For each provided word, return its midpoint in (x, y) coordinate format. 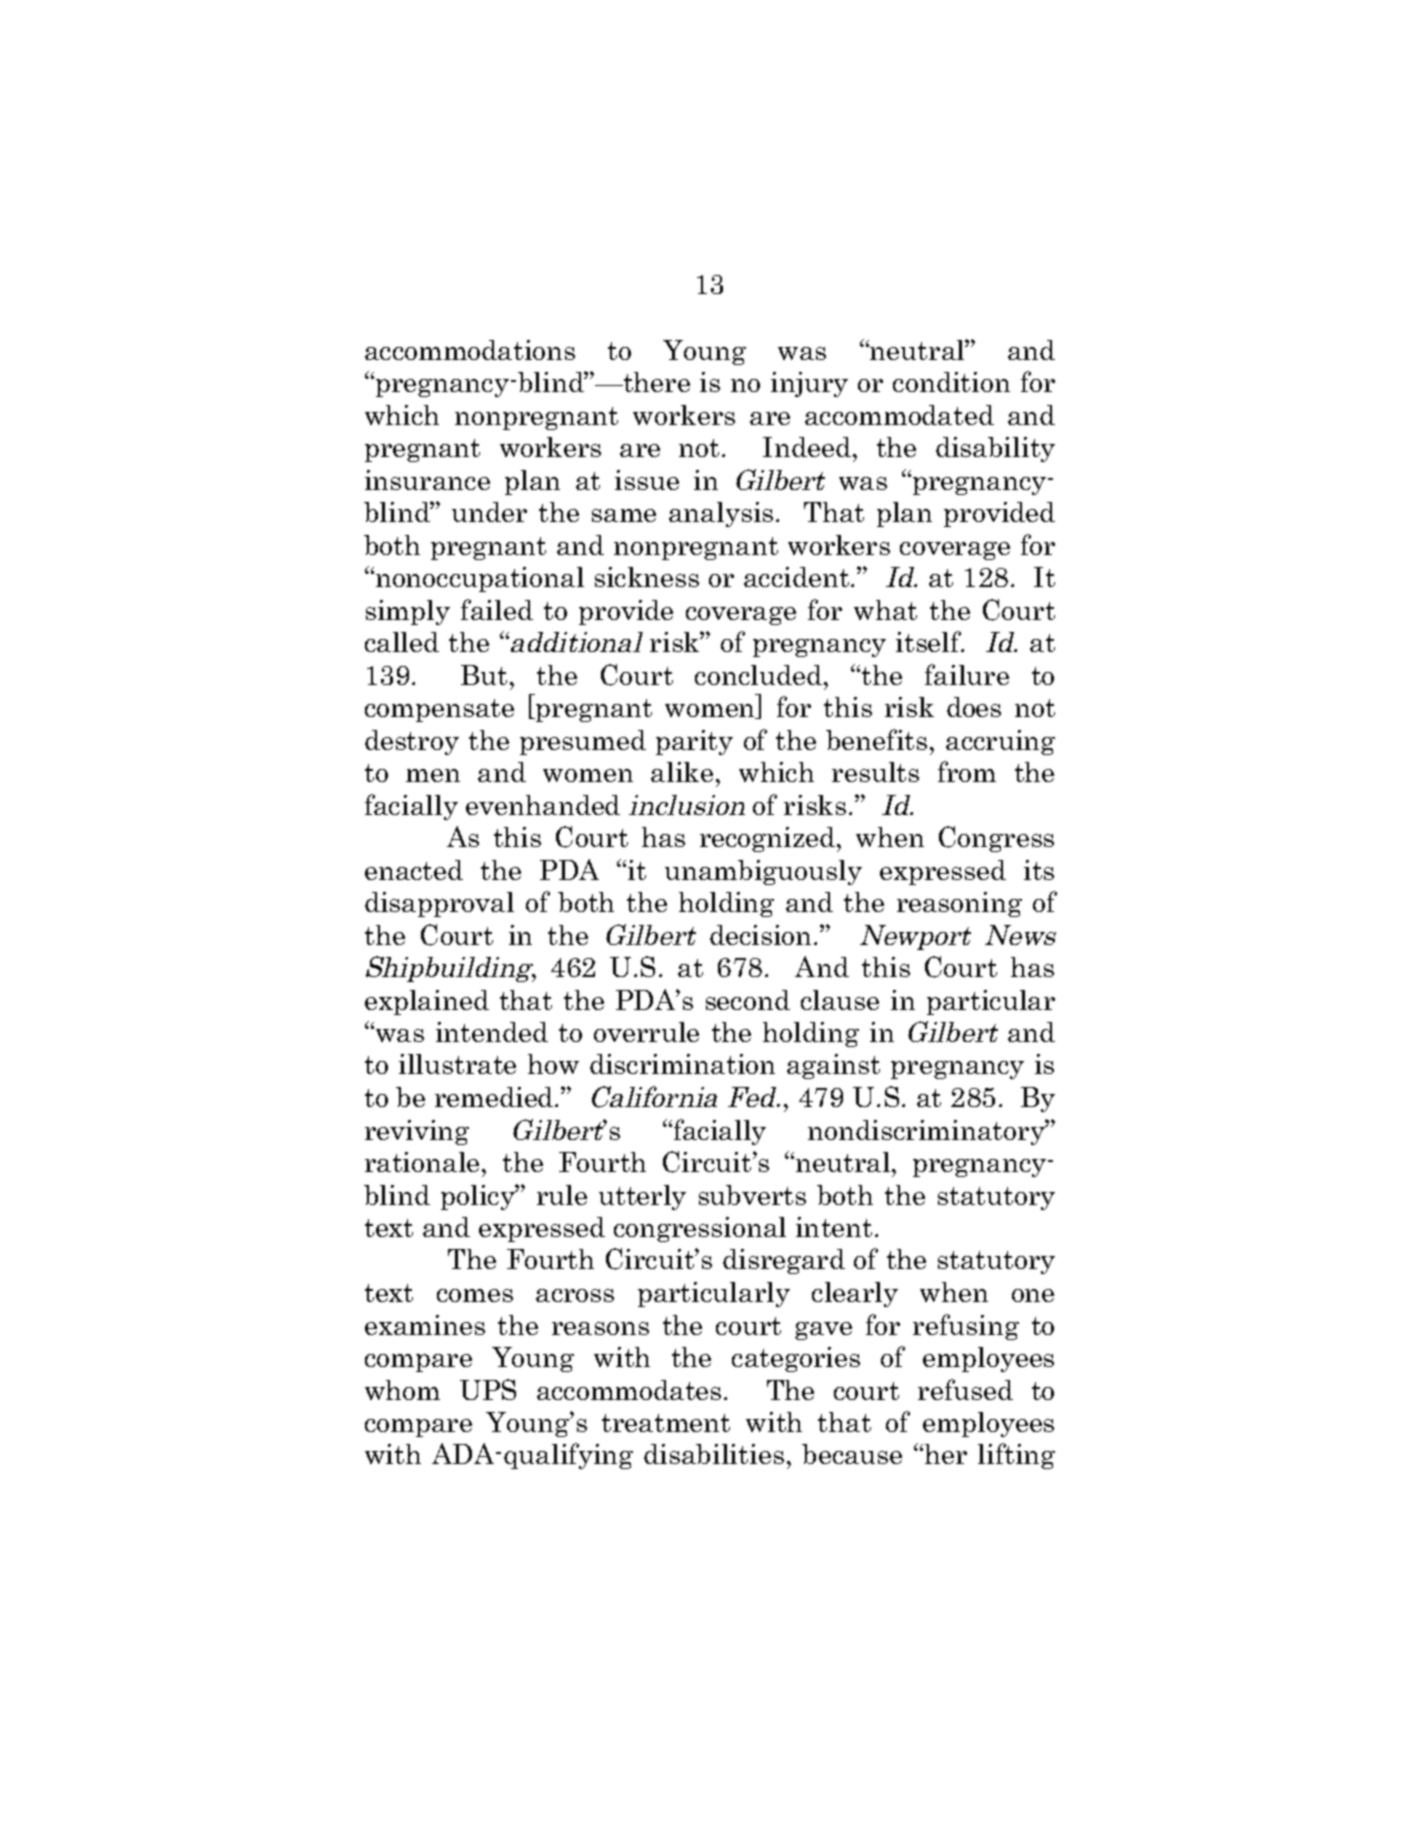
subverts (752, 1195)
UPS (488, 1389)
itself (930, 641)
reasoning (959, 904)
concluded (758, 675)
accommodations (470, 350)
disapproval (439, 904)
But (484, 675)
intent (834, 1227)
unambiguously (763, 872)
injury (809, 384)
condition (951, 382)
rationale (422, 1162)
